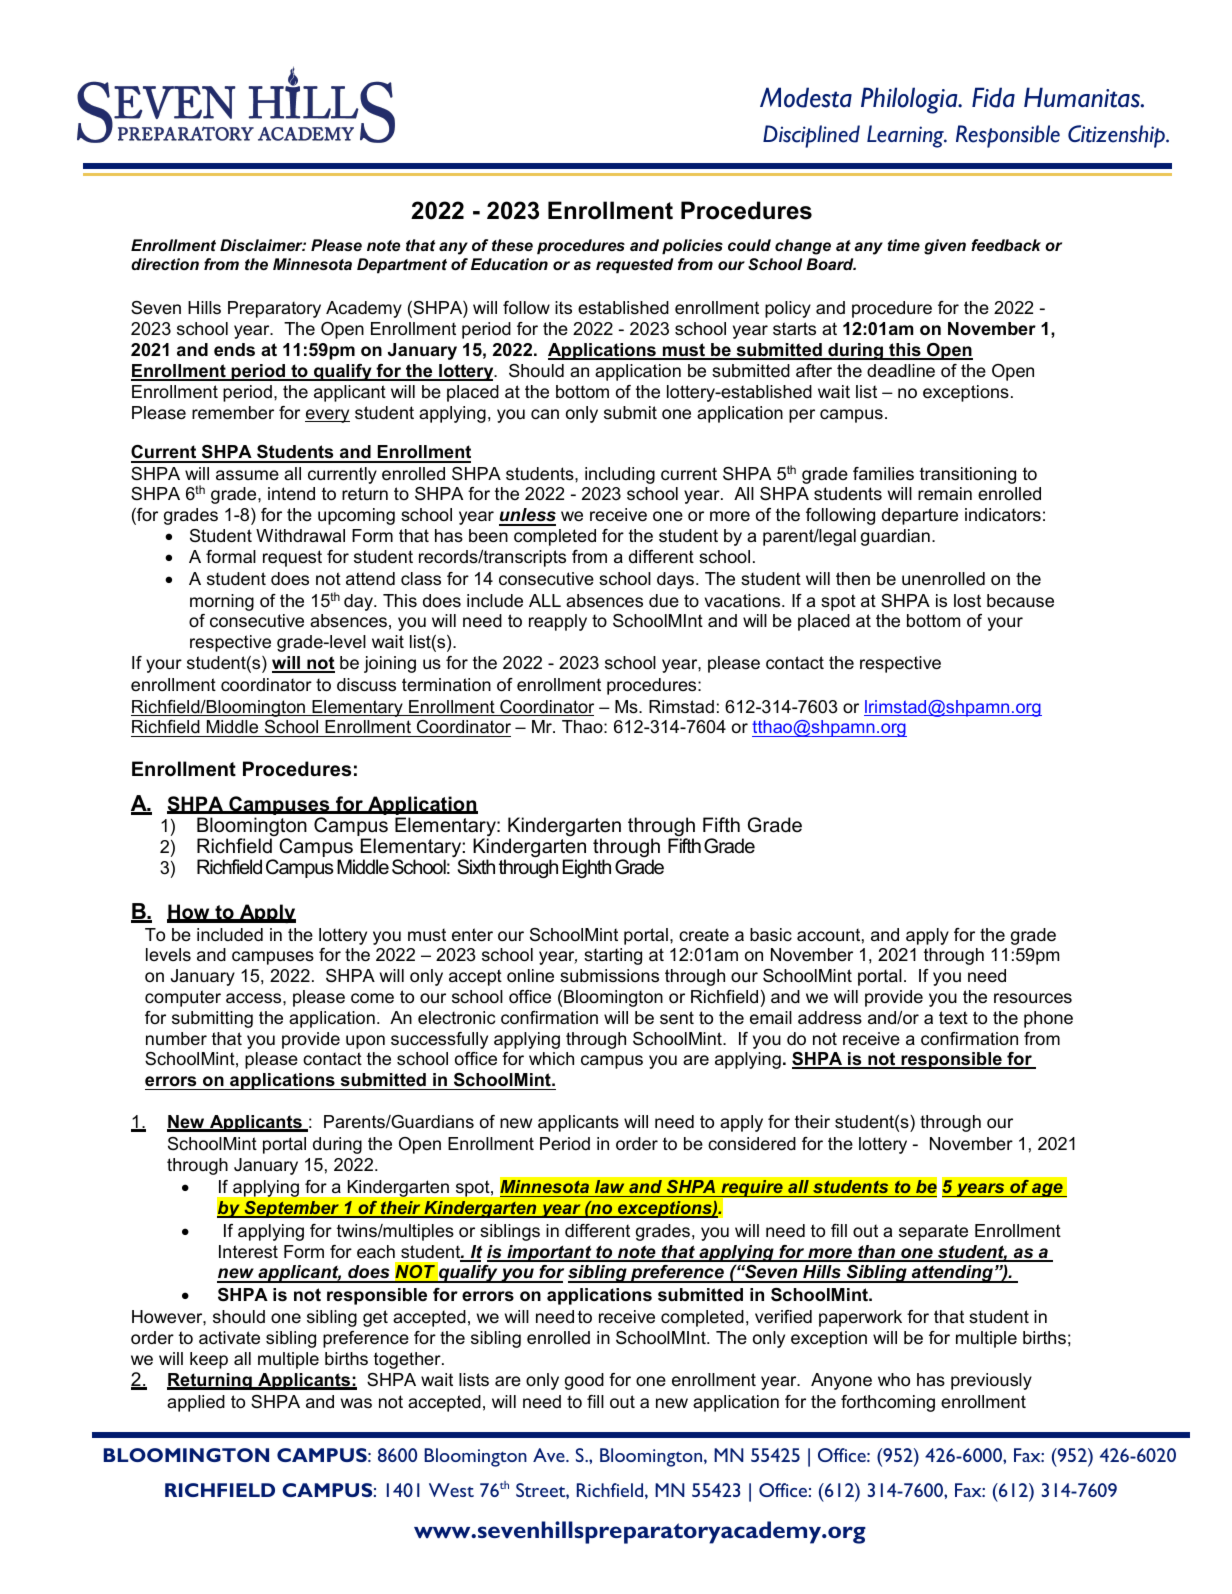  Describe the element at coordinates (1003, 515) in the screenshot. I see `indicators` at that location.
